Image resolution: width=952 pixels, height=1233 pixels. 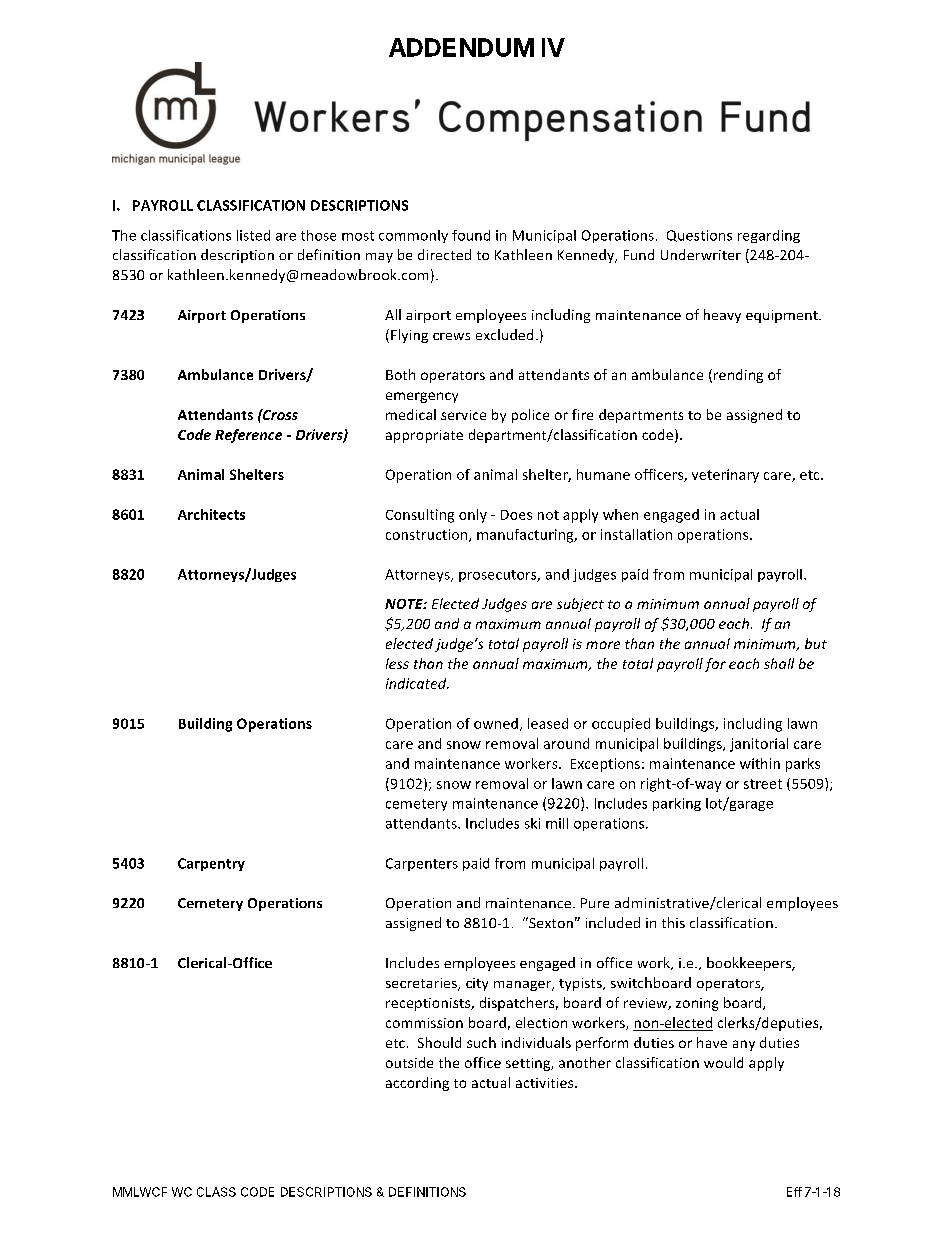 I want to click on janitorial, so click(x=759, y=745).
